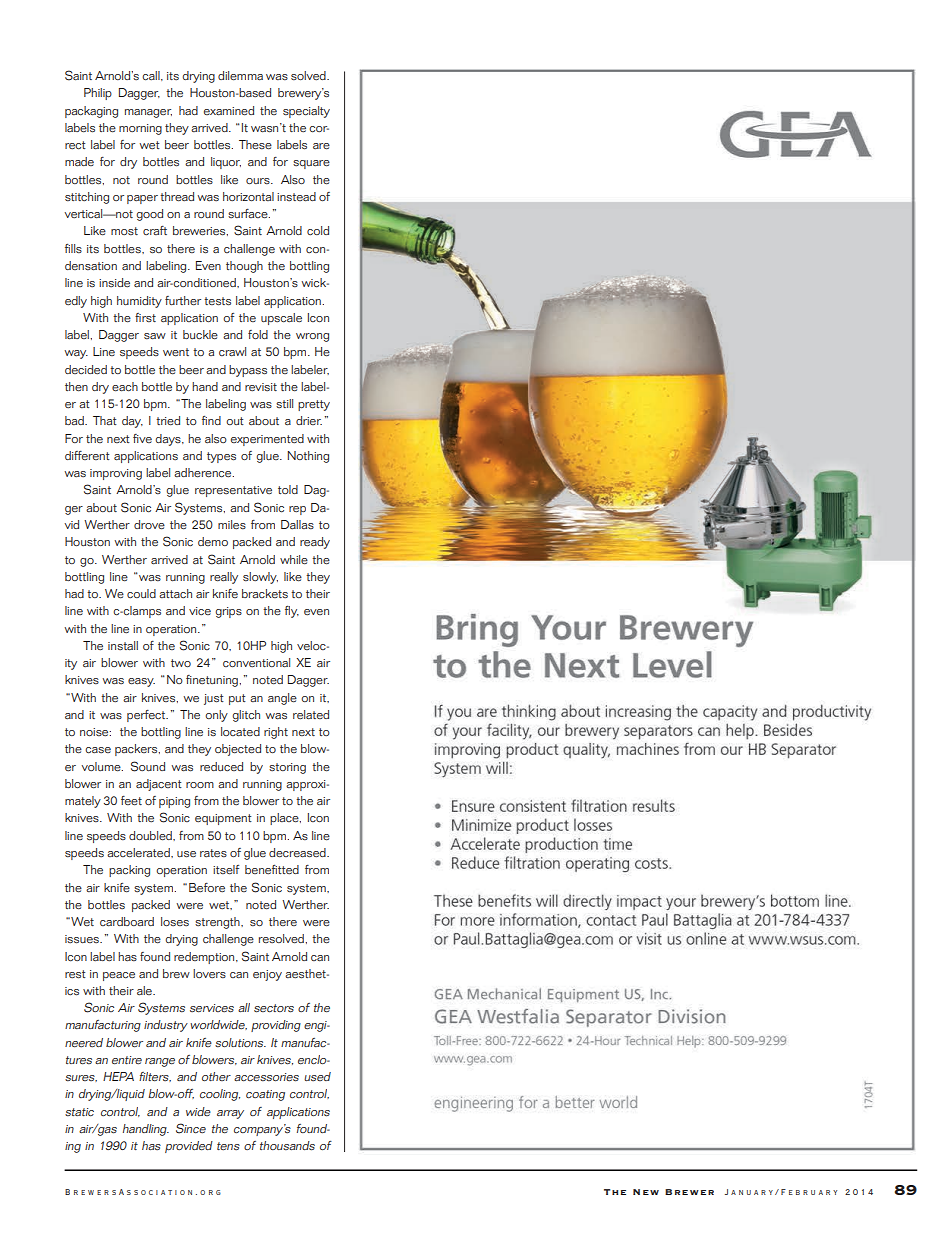 This screenshot has width=952, height=1237. I want to click on square, so click(311, 164).
